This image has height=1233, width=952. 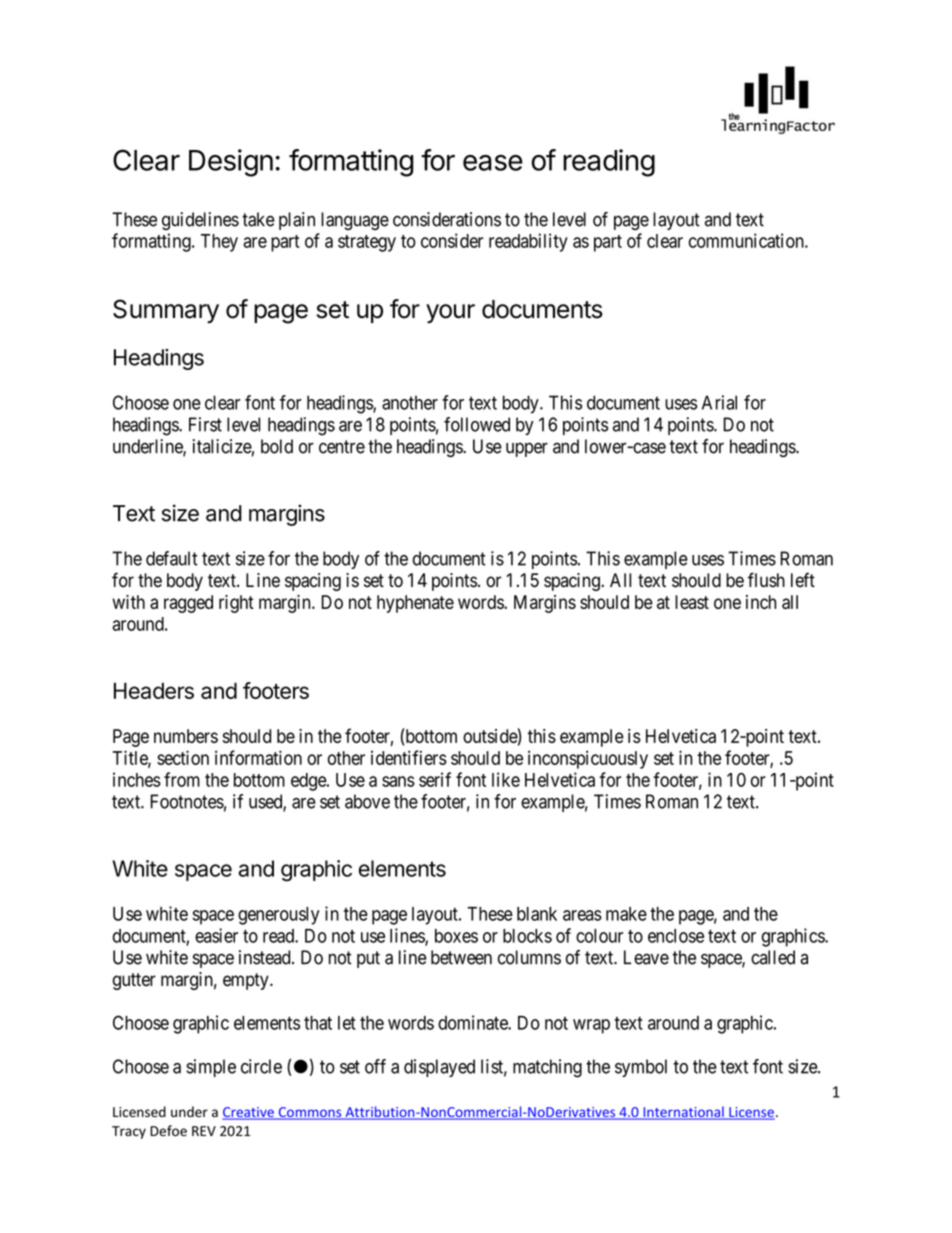 I want to click on upper, so click(x=527, y=449).
